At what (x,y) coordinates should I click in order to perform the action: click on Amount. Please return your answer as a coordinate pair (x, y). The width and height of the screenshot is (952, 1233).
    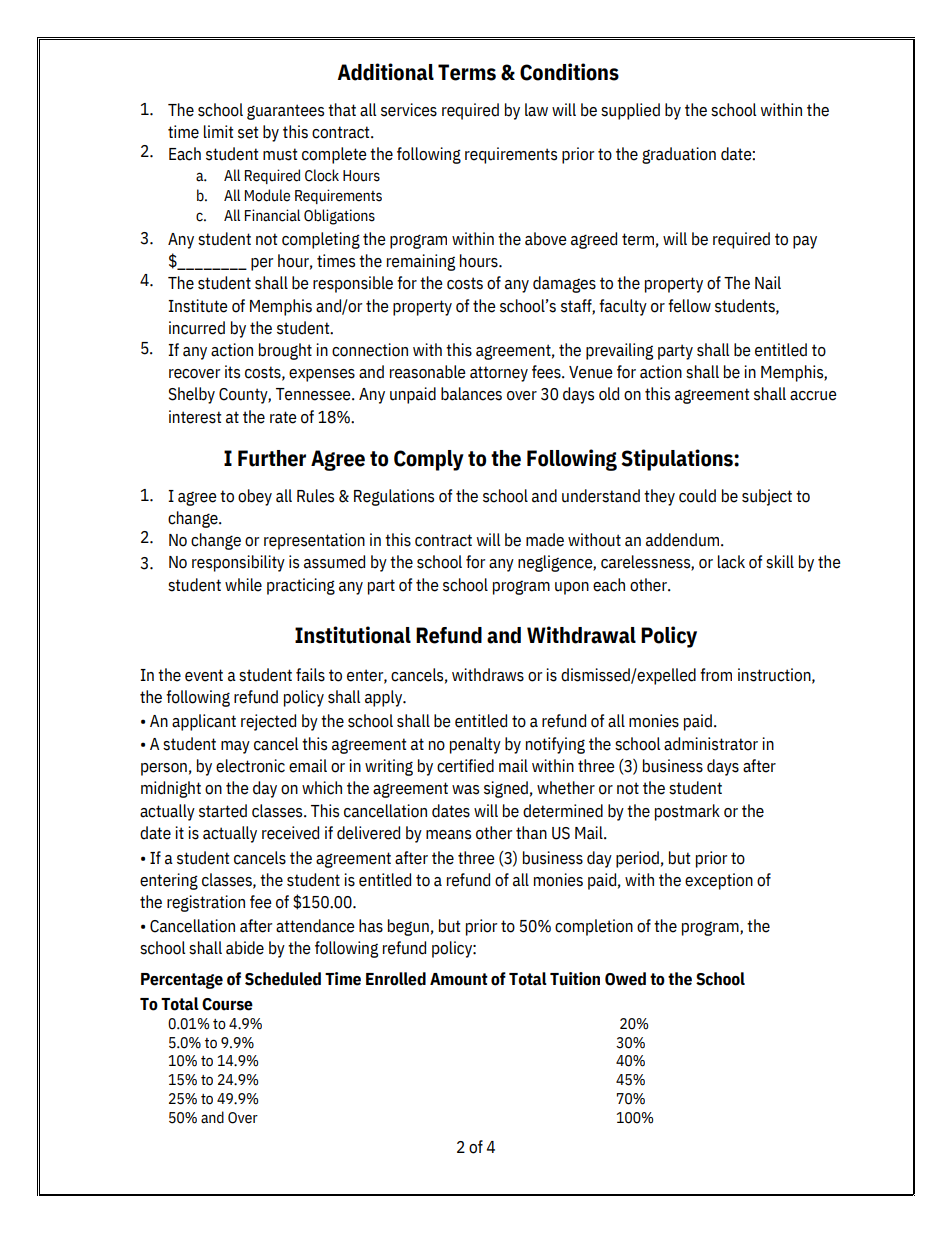
    Looking at the image, I should click on (459, 979).
